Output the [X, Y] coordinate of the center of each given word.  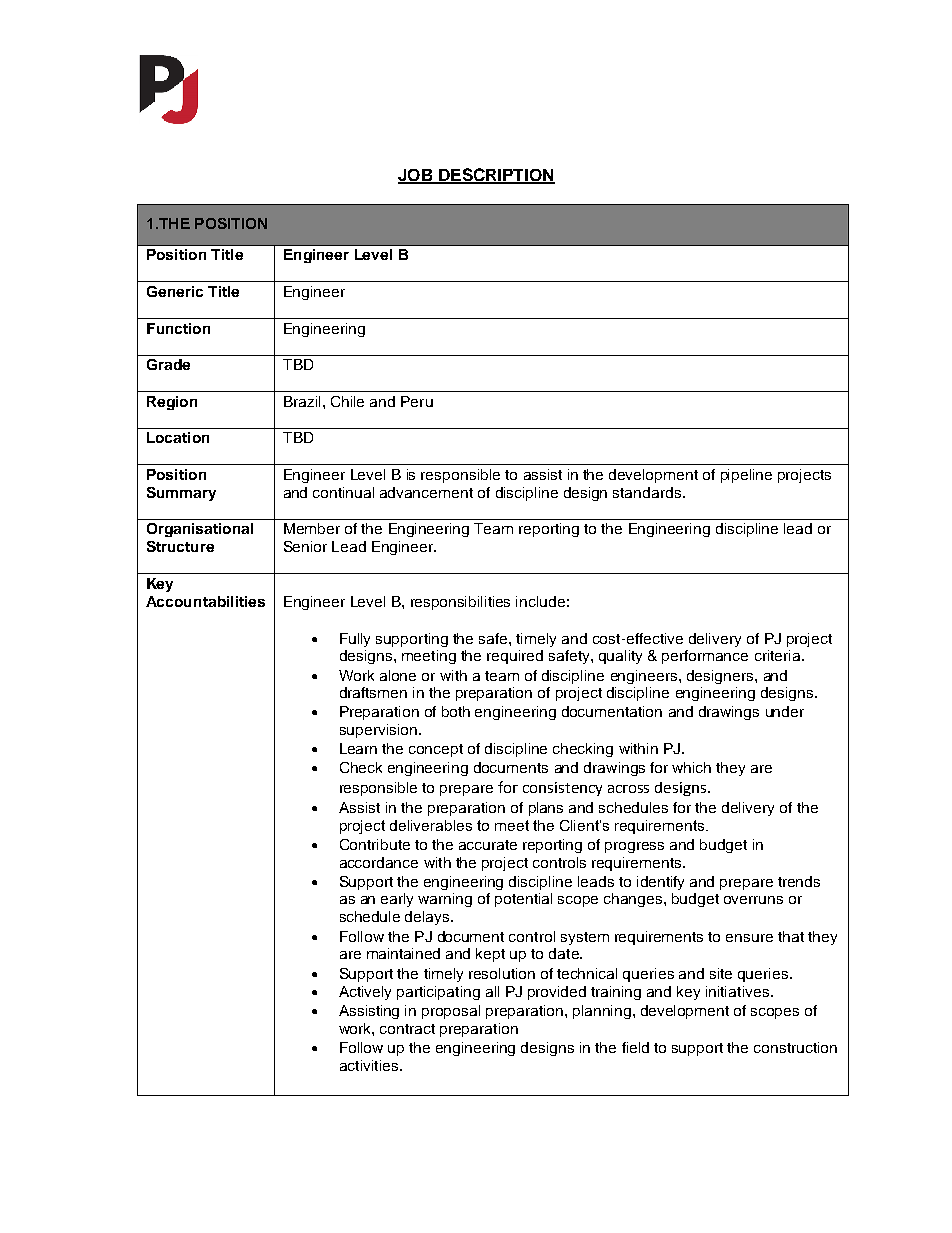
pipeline [746, 476]
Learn [358, 748]
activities [369, 1065]
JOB [416, 176]
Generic [175, 291]
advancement [426, 492]
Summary [181, 494]
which [691, 767]
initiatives [737, 991]
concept [436, 750]
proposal [451, 1012]
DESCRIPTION [496, 175]
